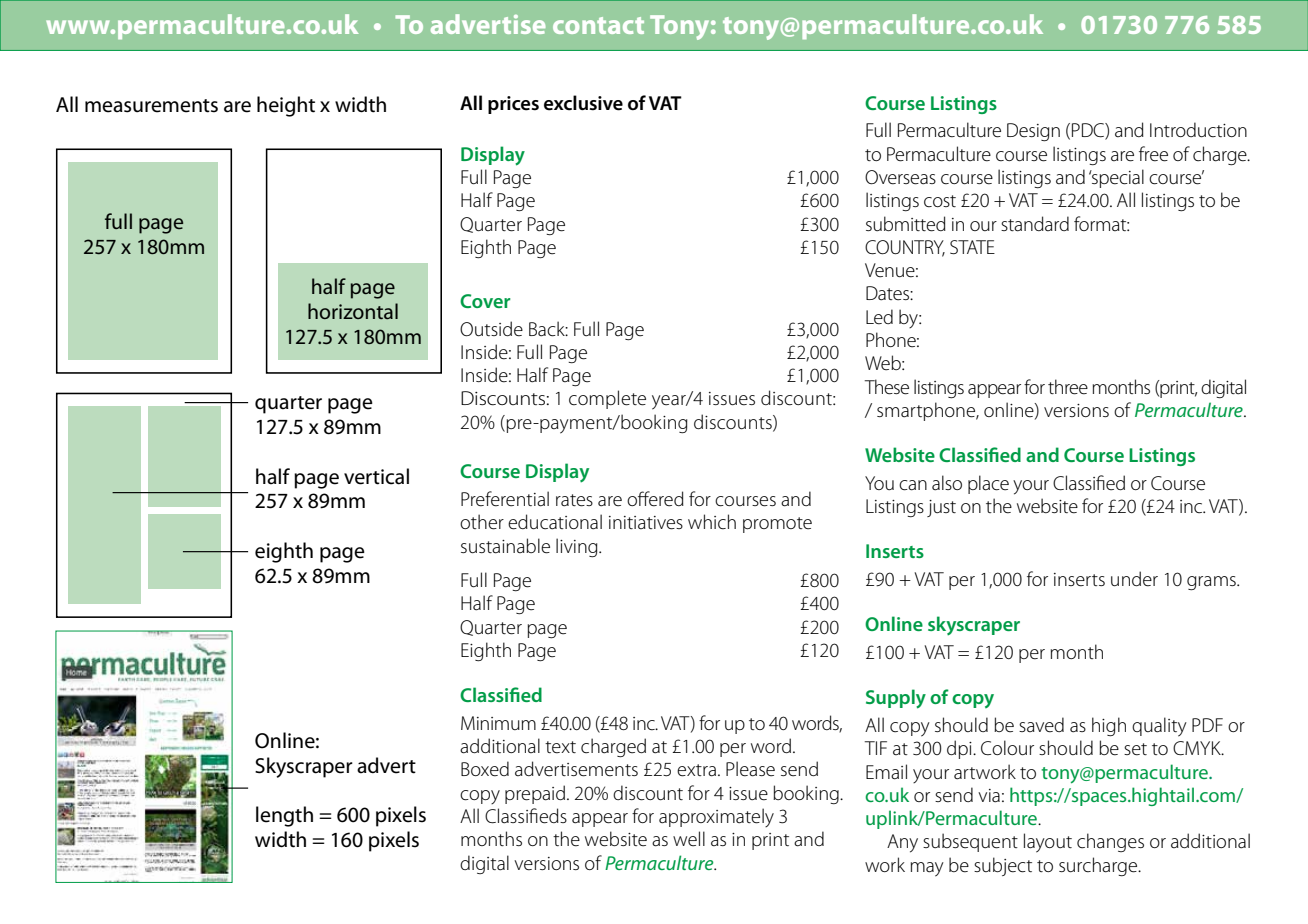 Image resolution: width=1308 pixels, height=924 pixels. I want to click on Design, so click(1033, 132).
